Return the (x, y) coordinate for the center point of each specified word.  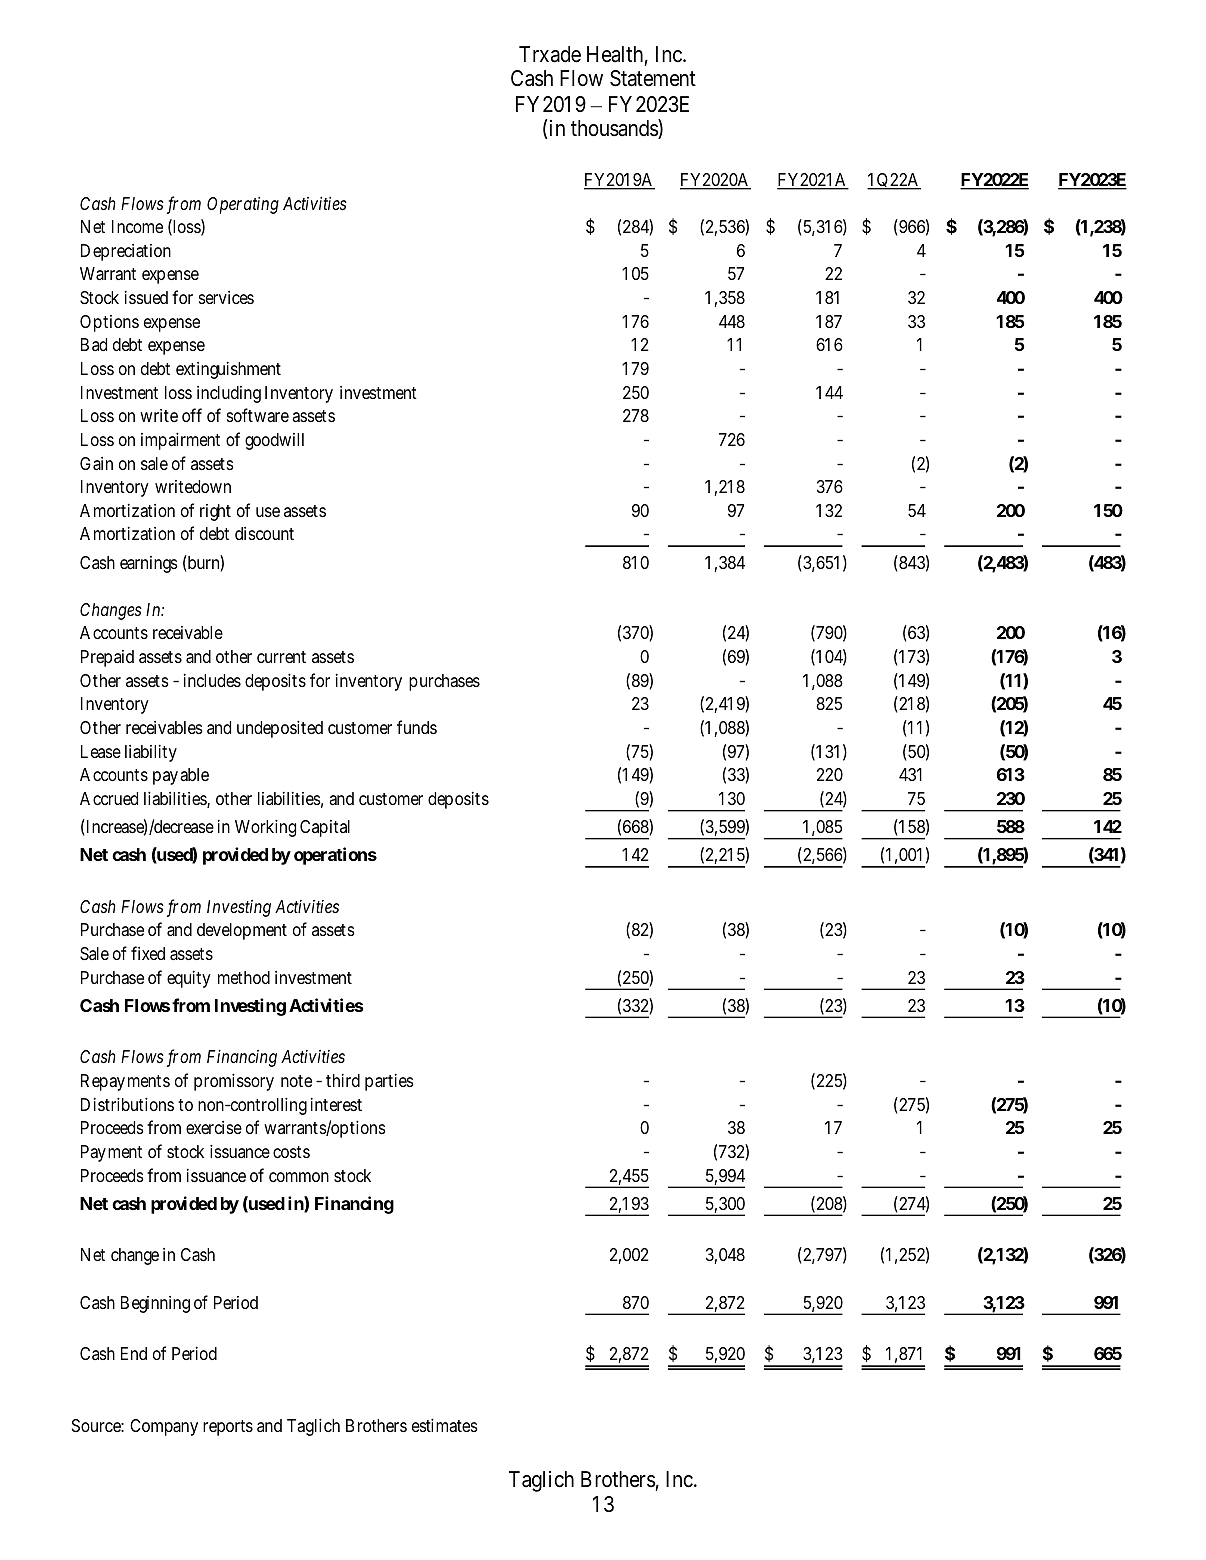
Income (137, 226)
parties (389, 1082)
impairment (180, 441)
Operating (243, 205)
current (281, 657)
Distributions (127, 1104)
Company (164, 1427)
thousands (615, 129)
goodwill (274, 441)
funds (417, 727)
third (343, 1080)
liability (151, 753)
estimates (445, 1425)
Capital (325, 828)
